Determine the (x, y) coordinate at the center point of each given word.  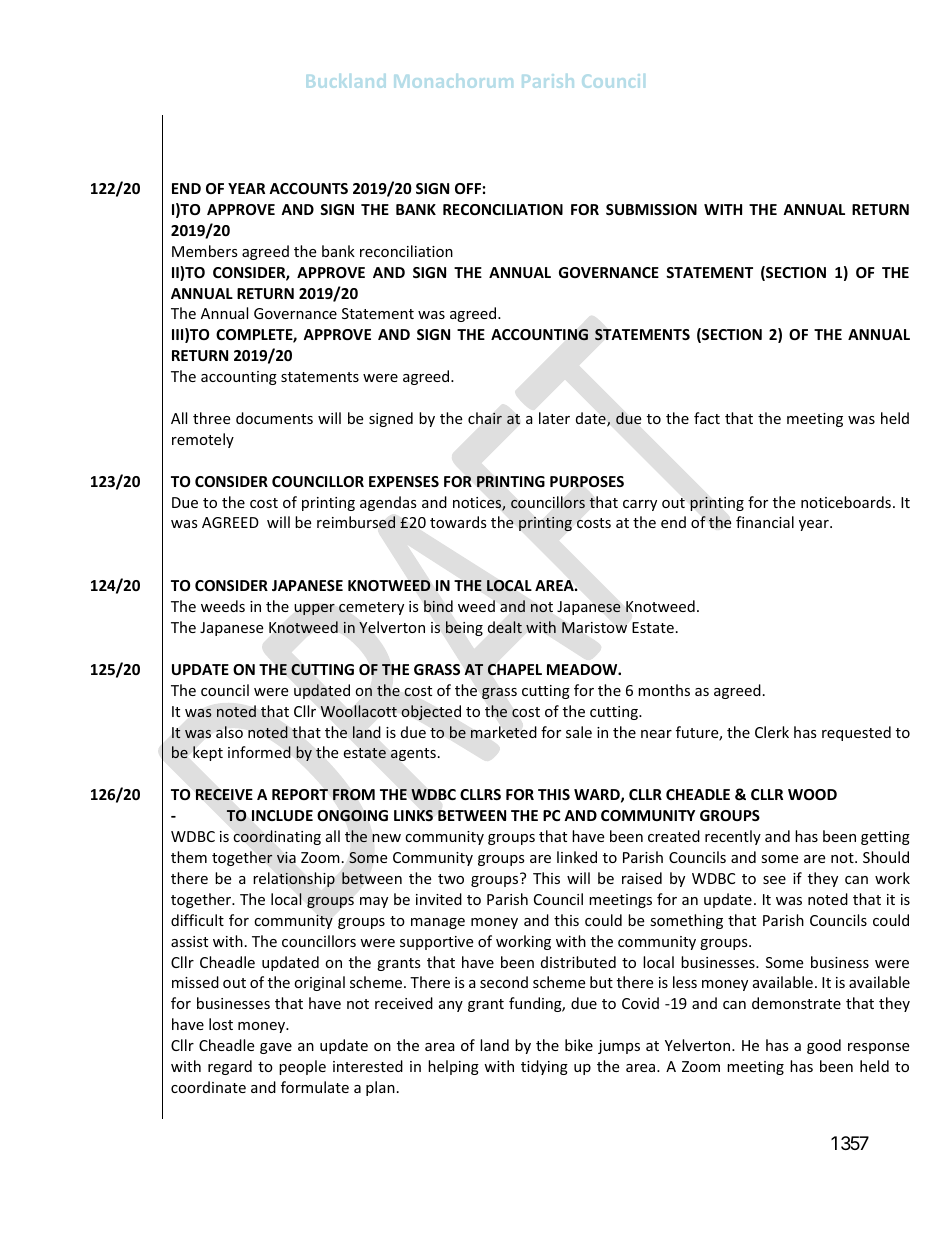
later (554, 418)
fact (707, 418)
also (229, 732)
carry (640, 505)
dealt (505, 627)
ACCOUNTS (308, 188)
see (774, 880)
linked (577, 857)
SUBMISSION (651, 209)
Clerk (772, 732)
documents (274, 418)
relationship (294, 879)
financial (765, 522)
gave (276, 1048)
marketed (504, 732)
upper (315, 609)
